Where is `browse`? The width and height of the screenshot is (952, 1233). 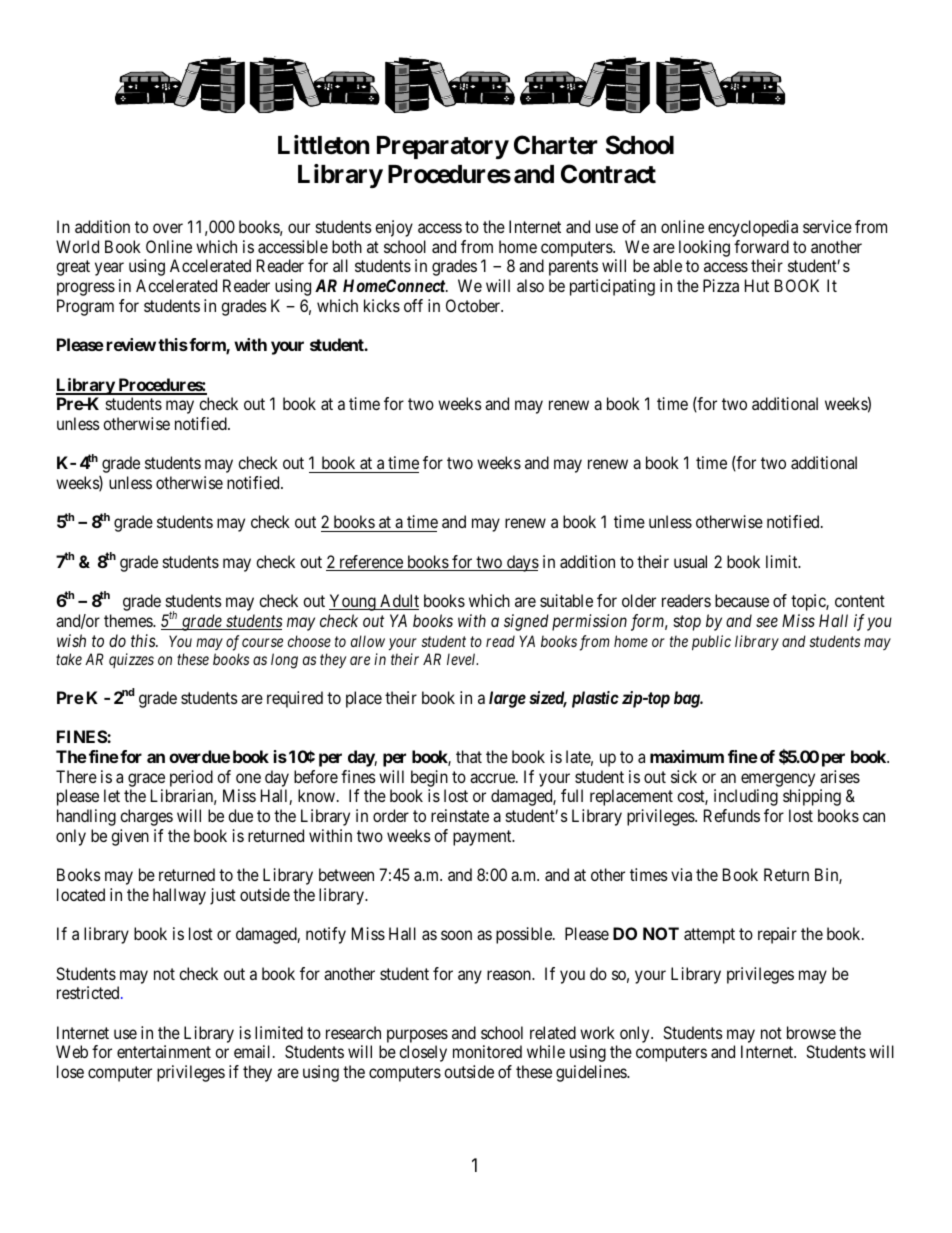
browse is located at coordinates (811, 1032).
